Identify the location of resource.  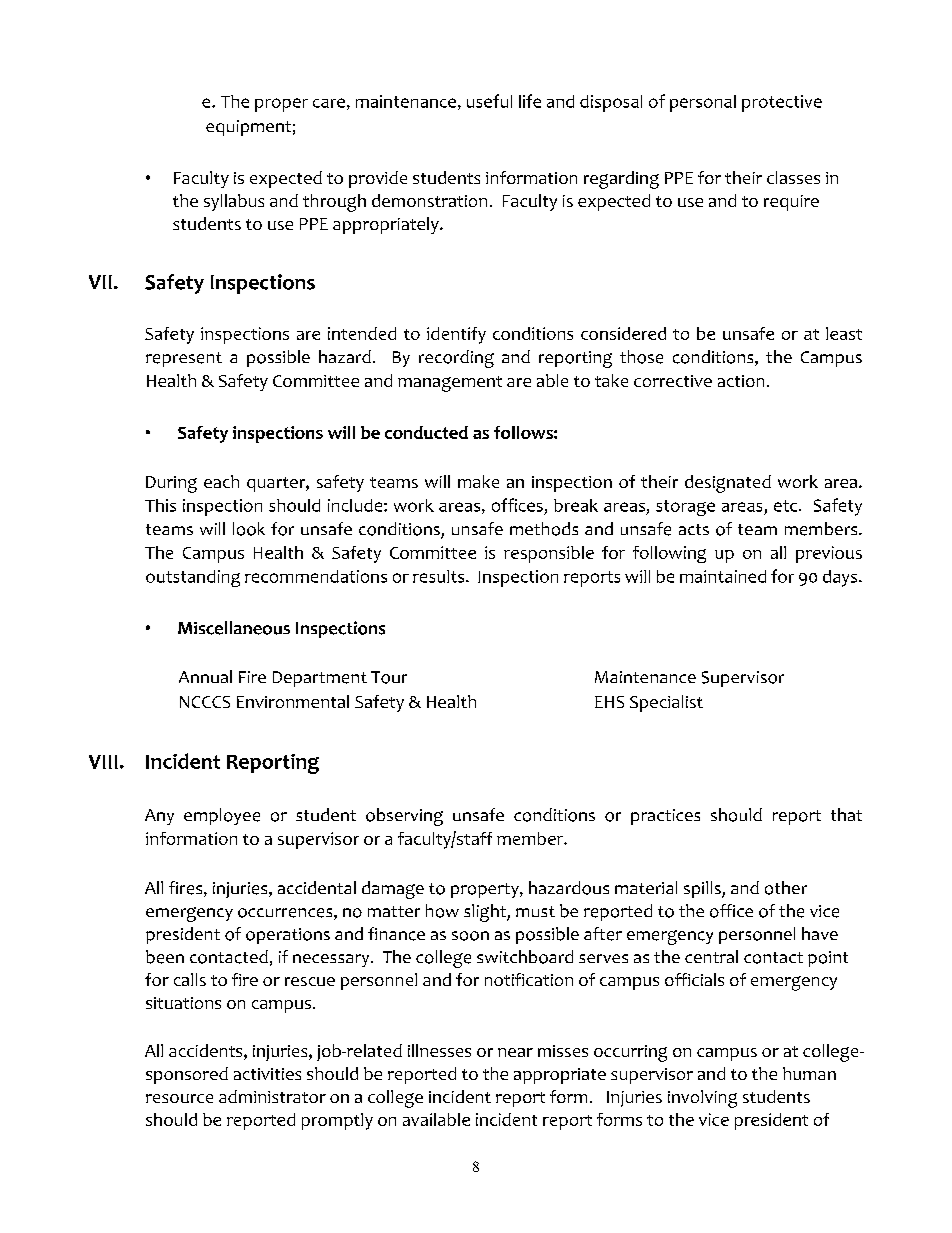
(179, 1098).
